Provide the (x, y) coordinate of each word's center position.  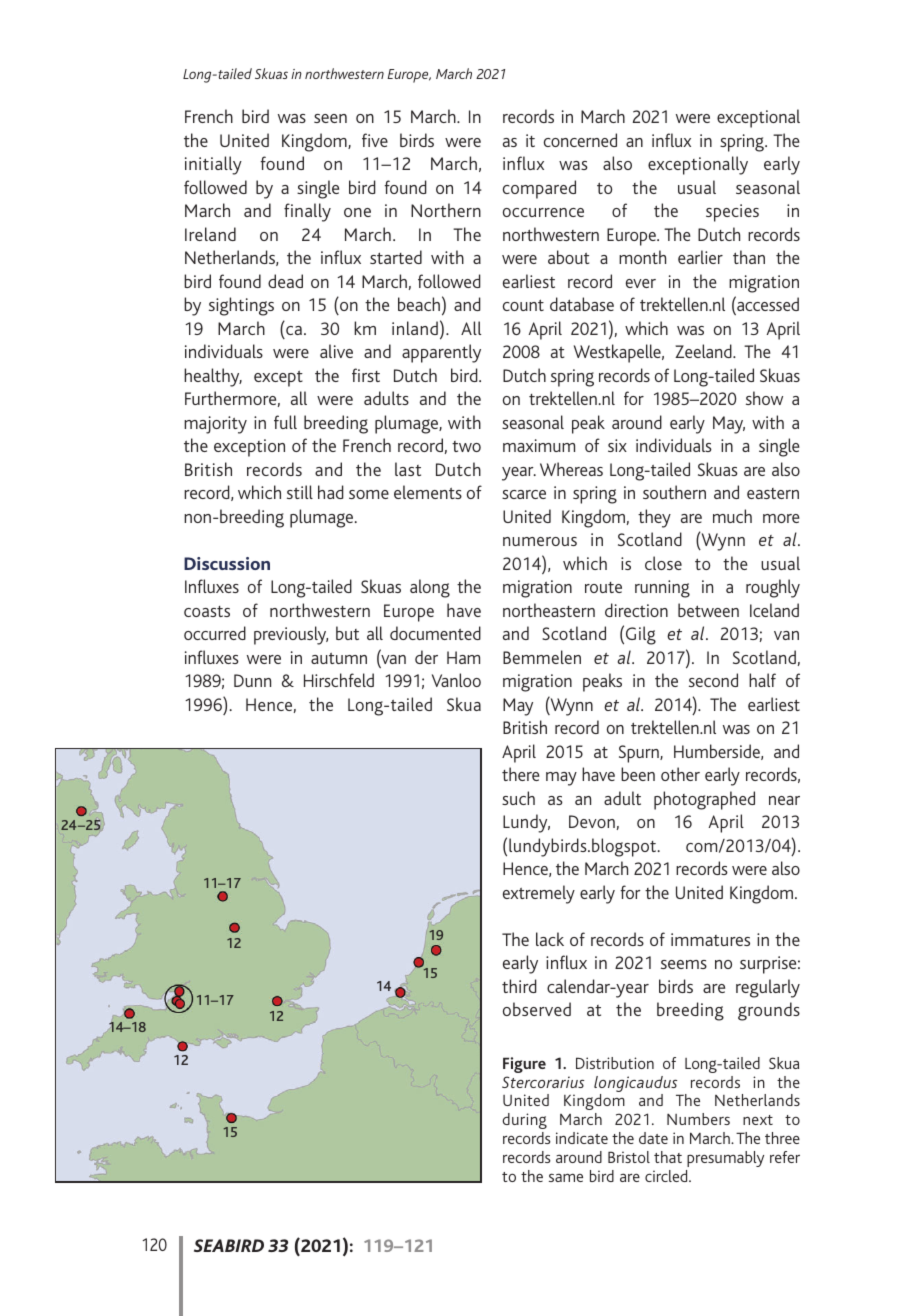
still (300, 492)
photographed (704, 800)
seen (330, 118)
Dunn (252, 680)
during (524, 1121)
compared (539, 189)
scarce (524, 494)
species (732, 213)
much (732, 516)
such (518, 798)
